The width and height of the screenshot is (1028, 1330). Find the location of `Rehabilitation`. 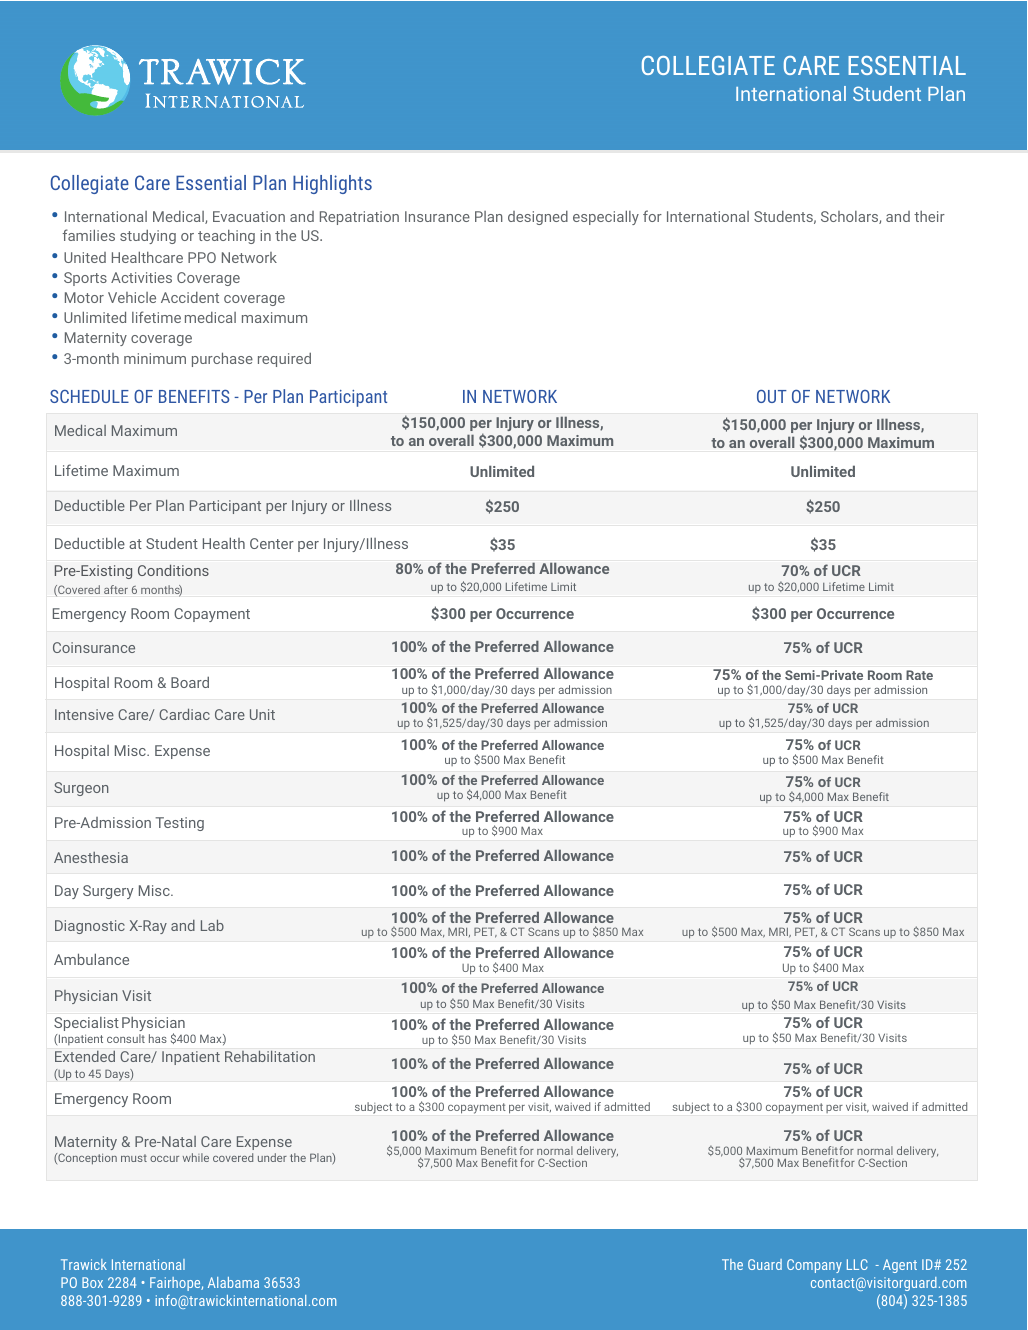

Rehabilitation is located at coordinates (270, 1056).
